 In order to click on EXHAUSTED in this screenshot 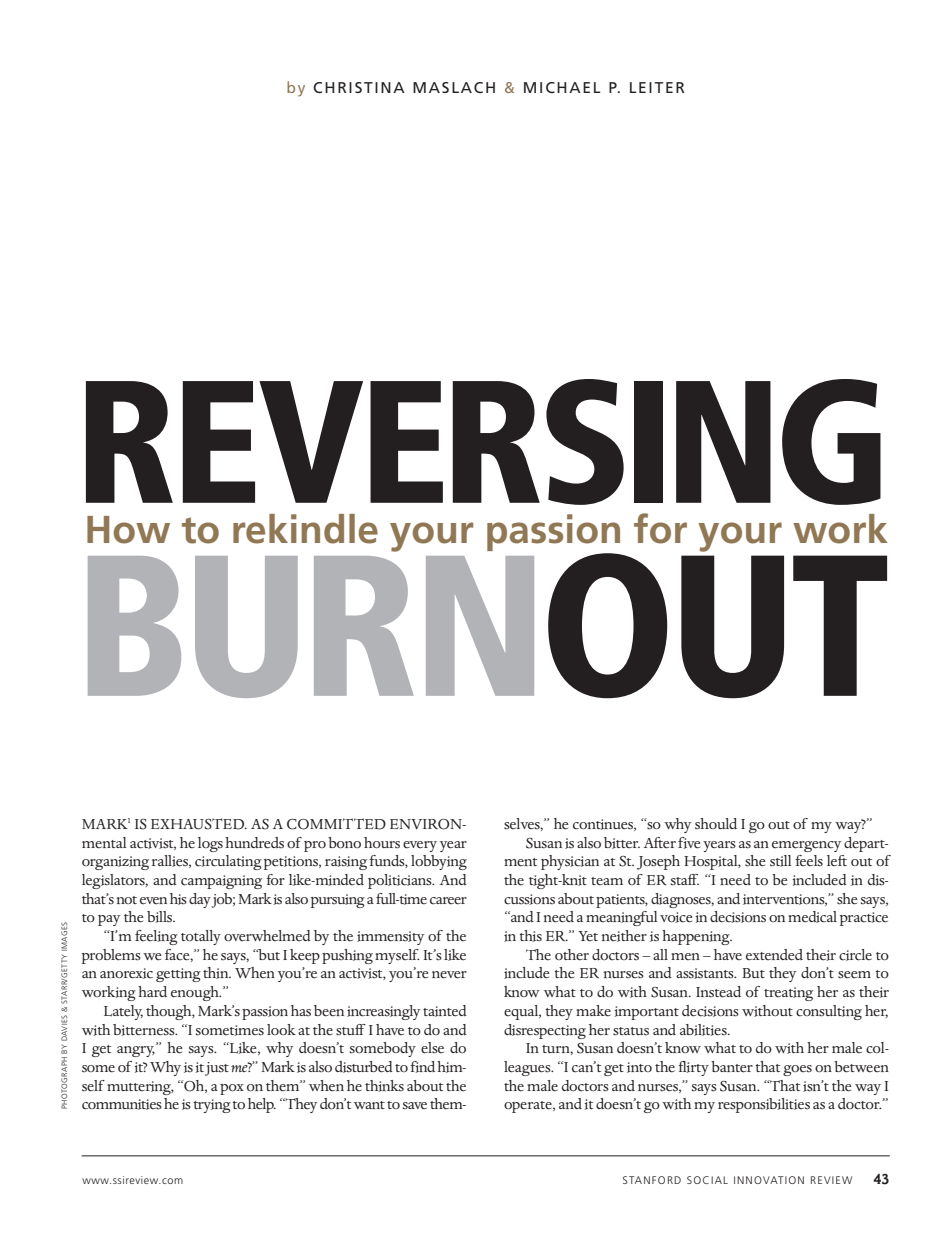, I will do `click(198, 824)`.
